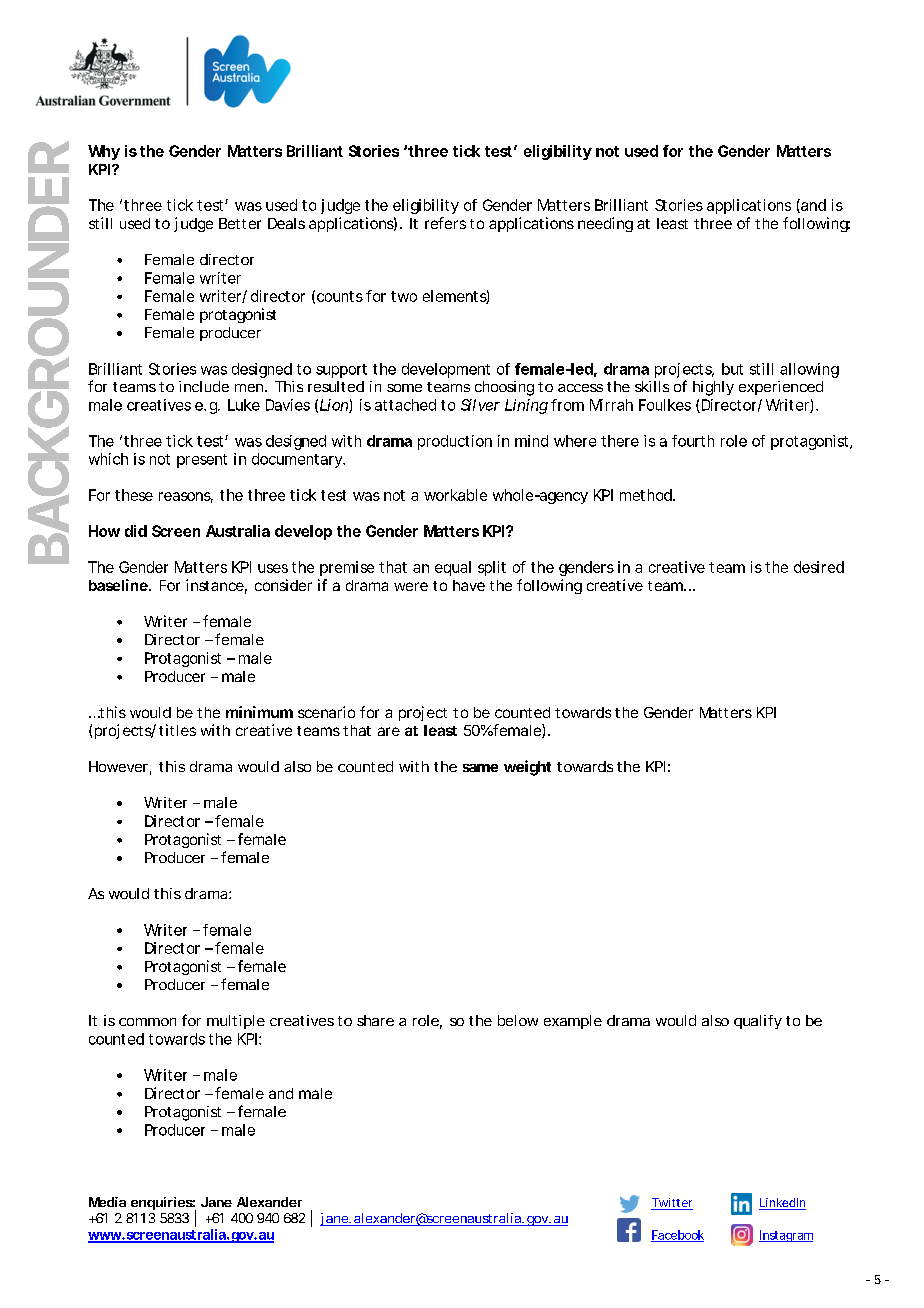  What do you see at coordinates (605, 224) in the screenshot?
I see `needing` at bounding box center [605, 224].
